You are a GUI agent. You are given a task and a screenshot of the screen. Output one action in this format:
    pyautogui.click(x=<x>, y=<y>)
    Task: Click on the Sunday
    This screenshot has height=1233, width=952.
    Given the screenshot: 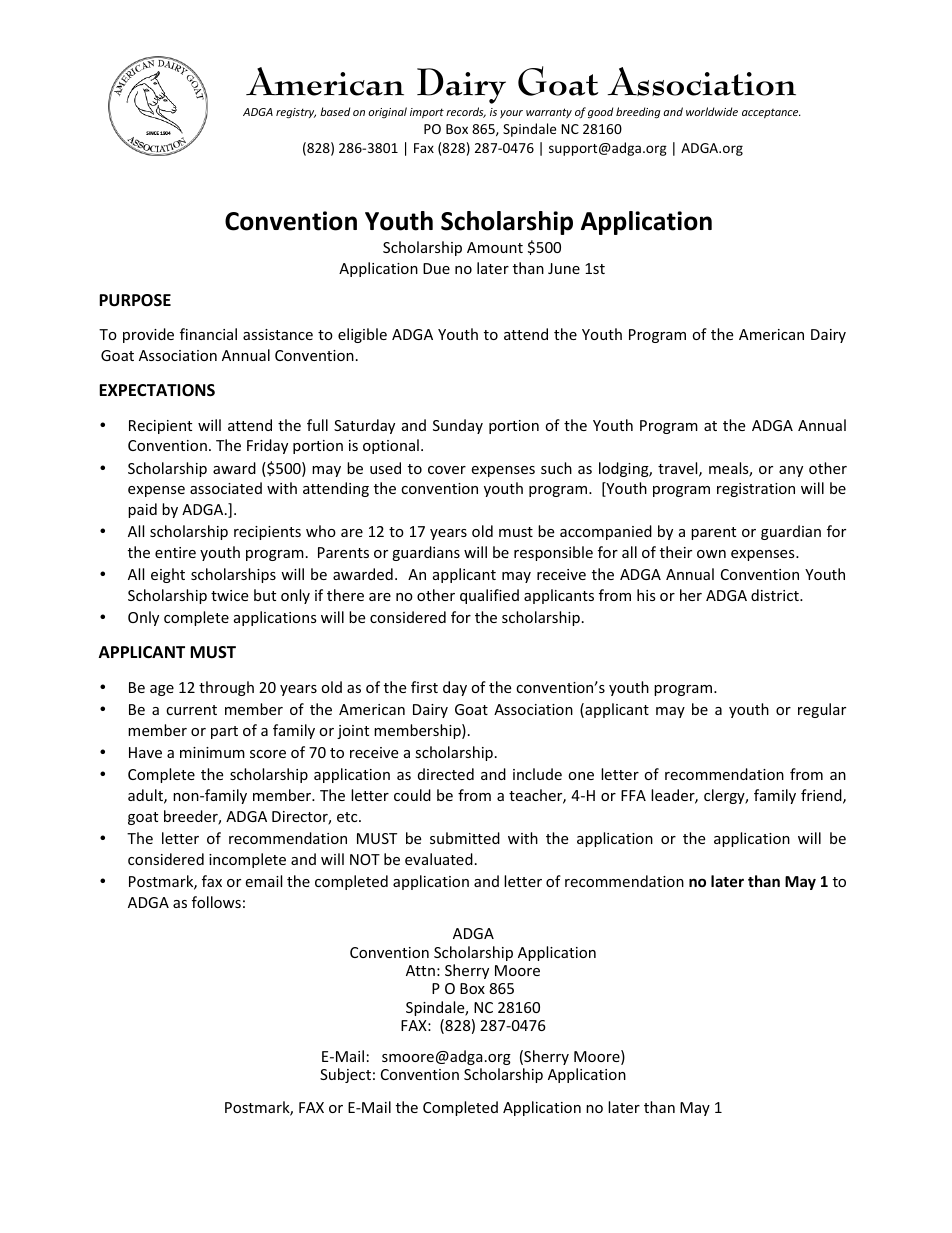 What is the action you would take?
    pyautogui.click(x=458, y=426)
